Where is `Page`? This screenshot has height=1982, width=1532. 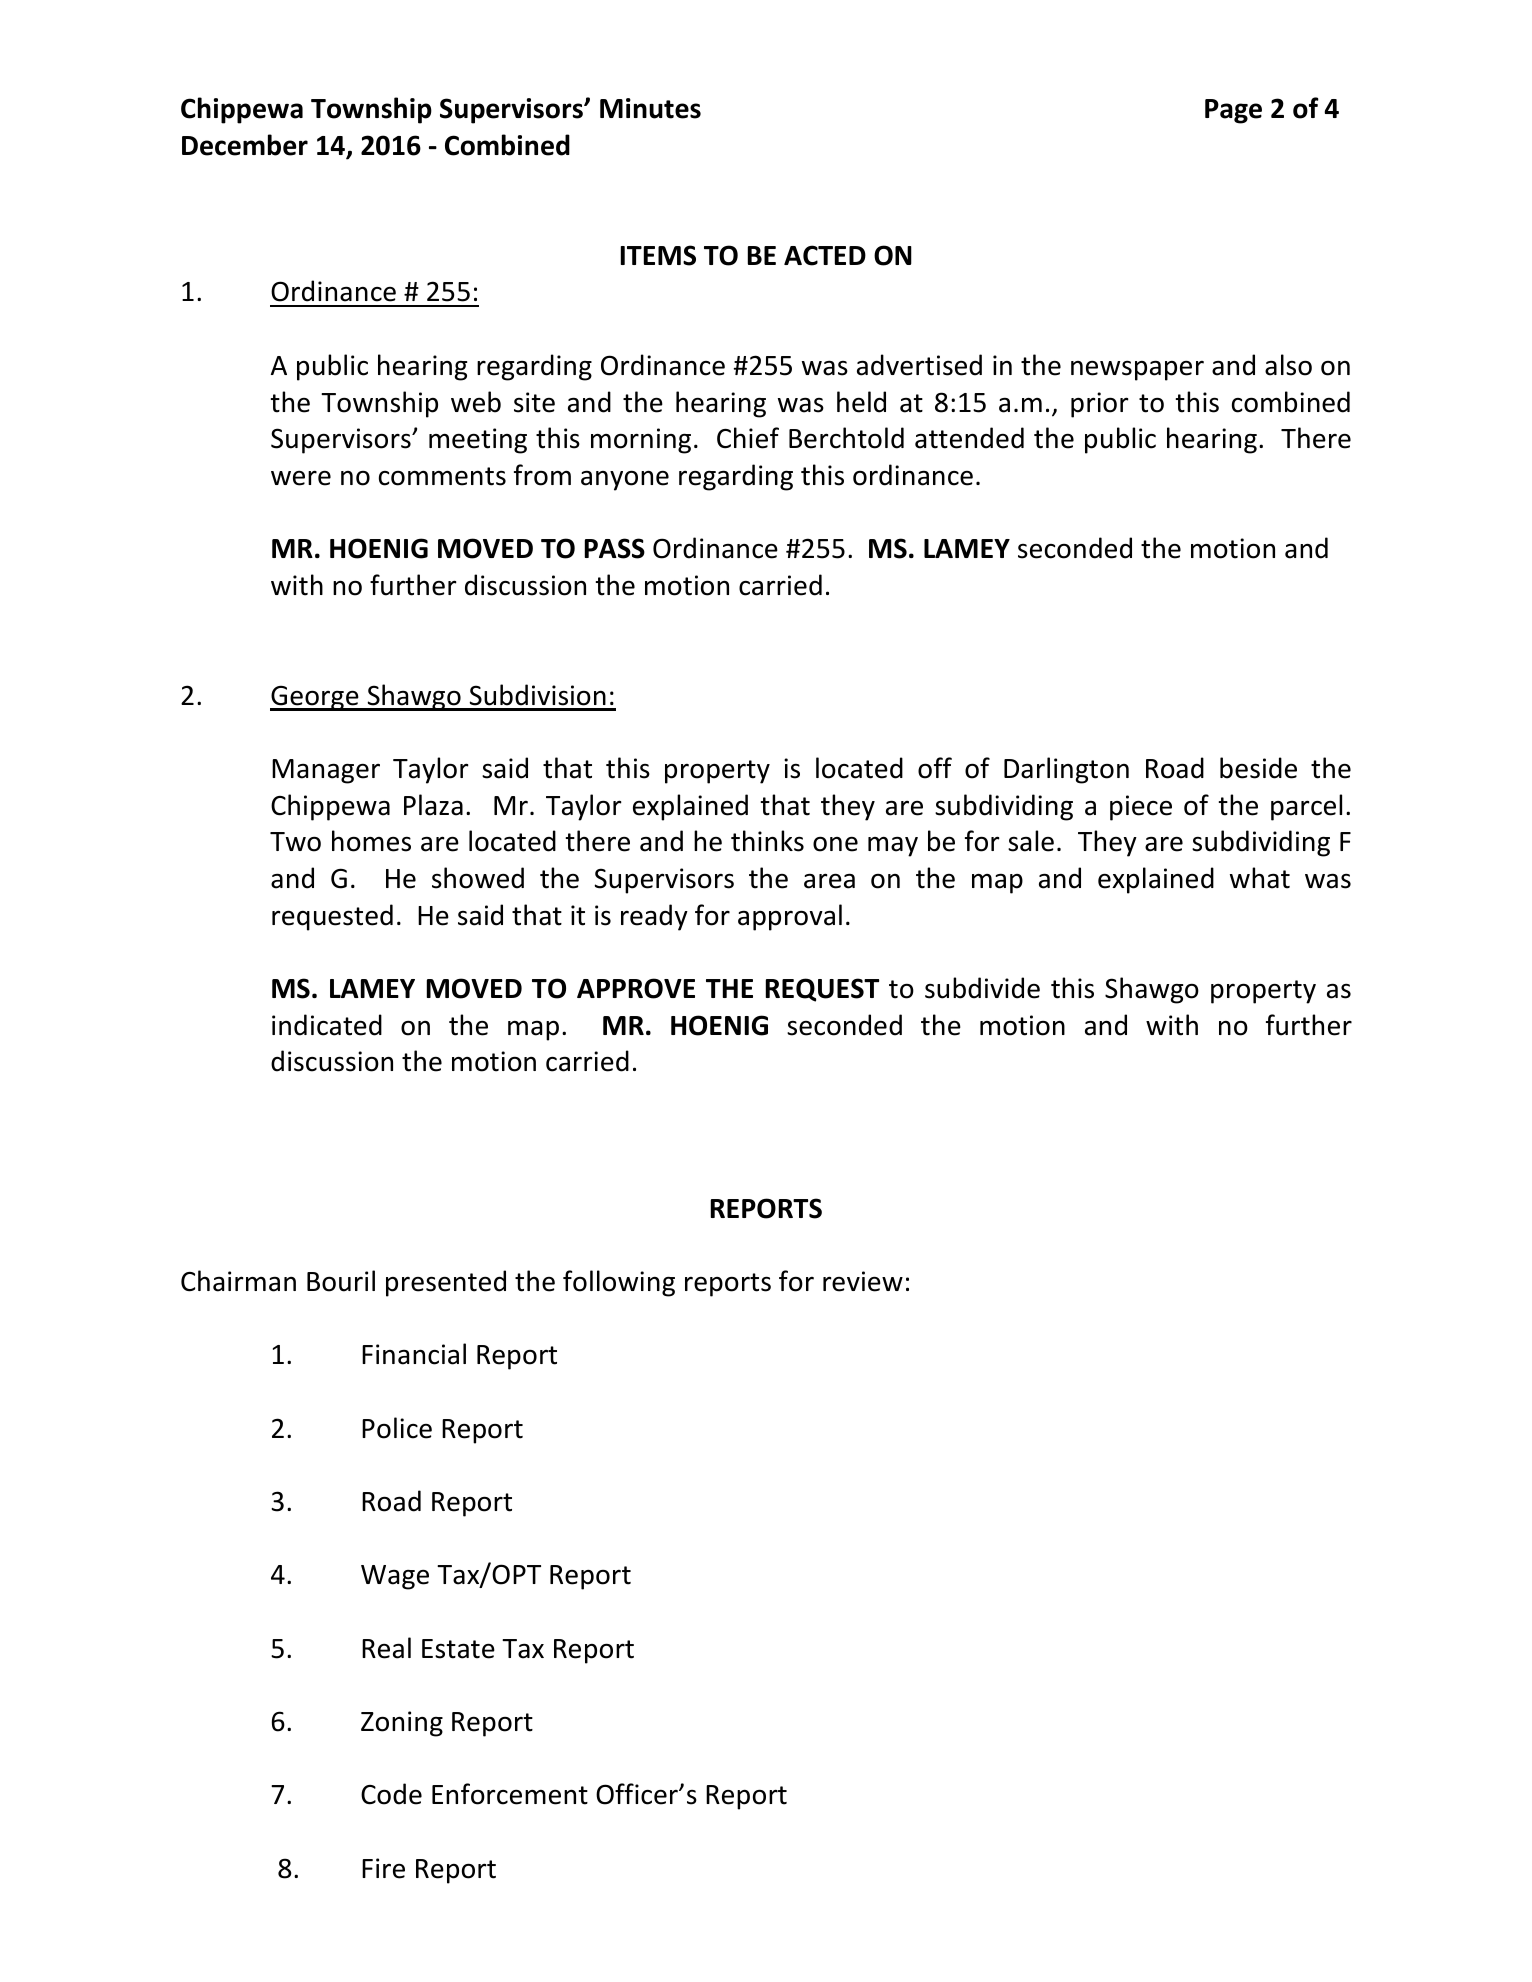
Page is located at coordinates (1233, 111).
